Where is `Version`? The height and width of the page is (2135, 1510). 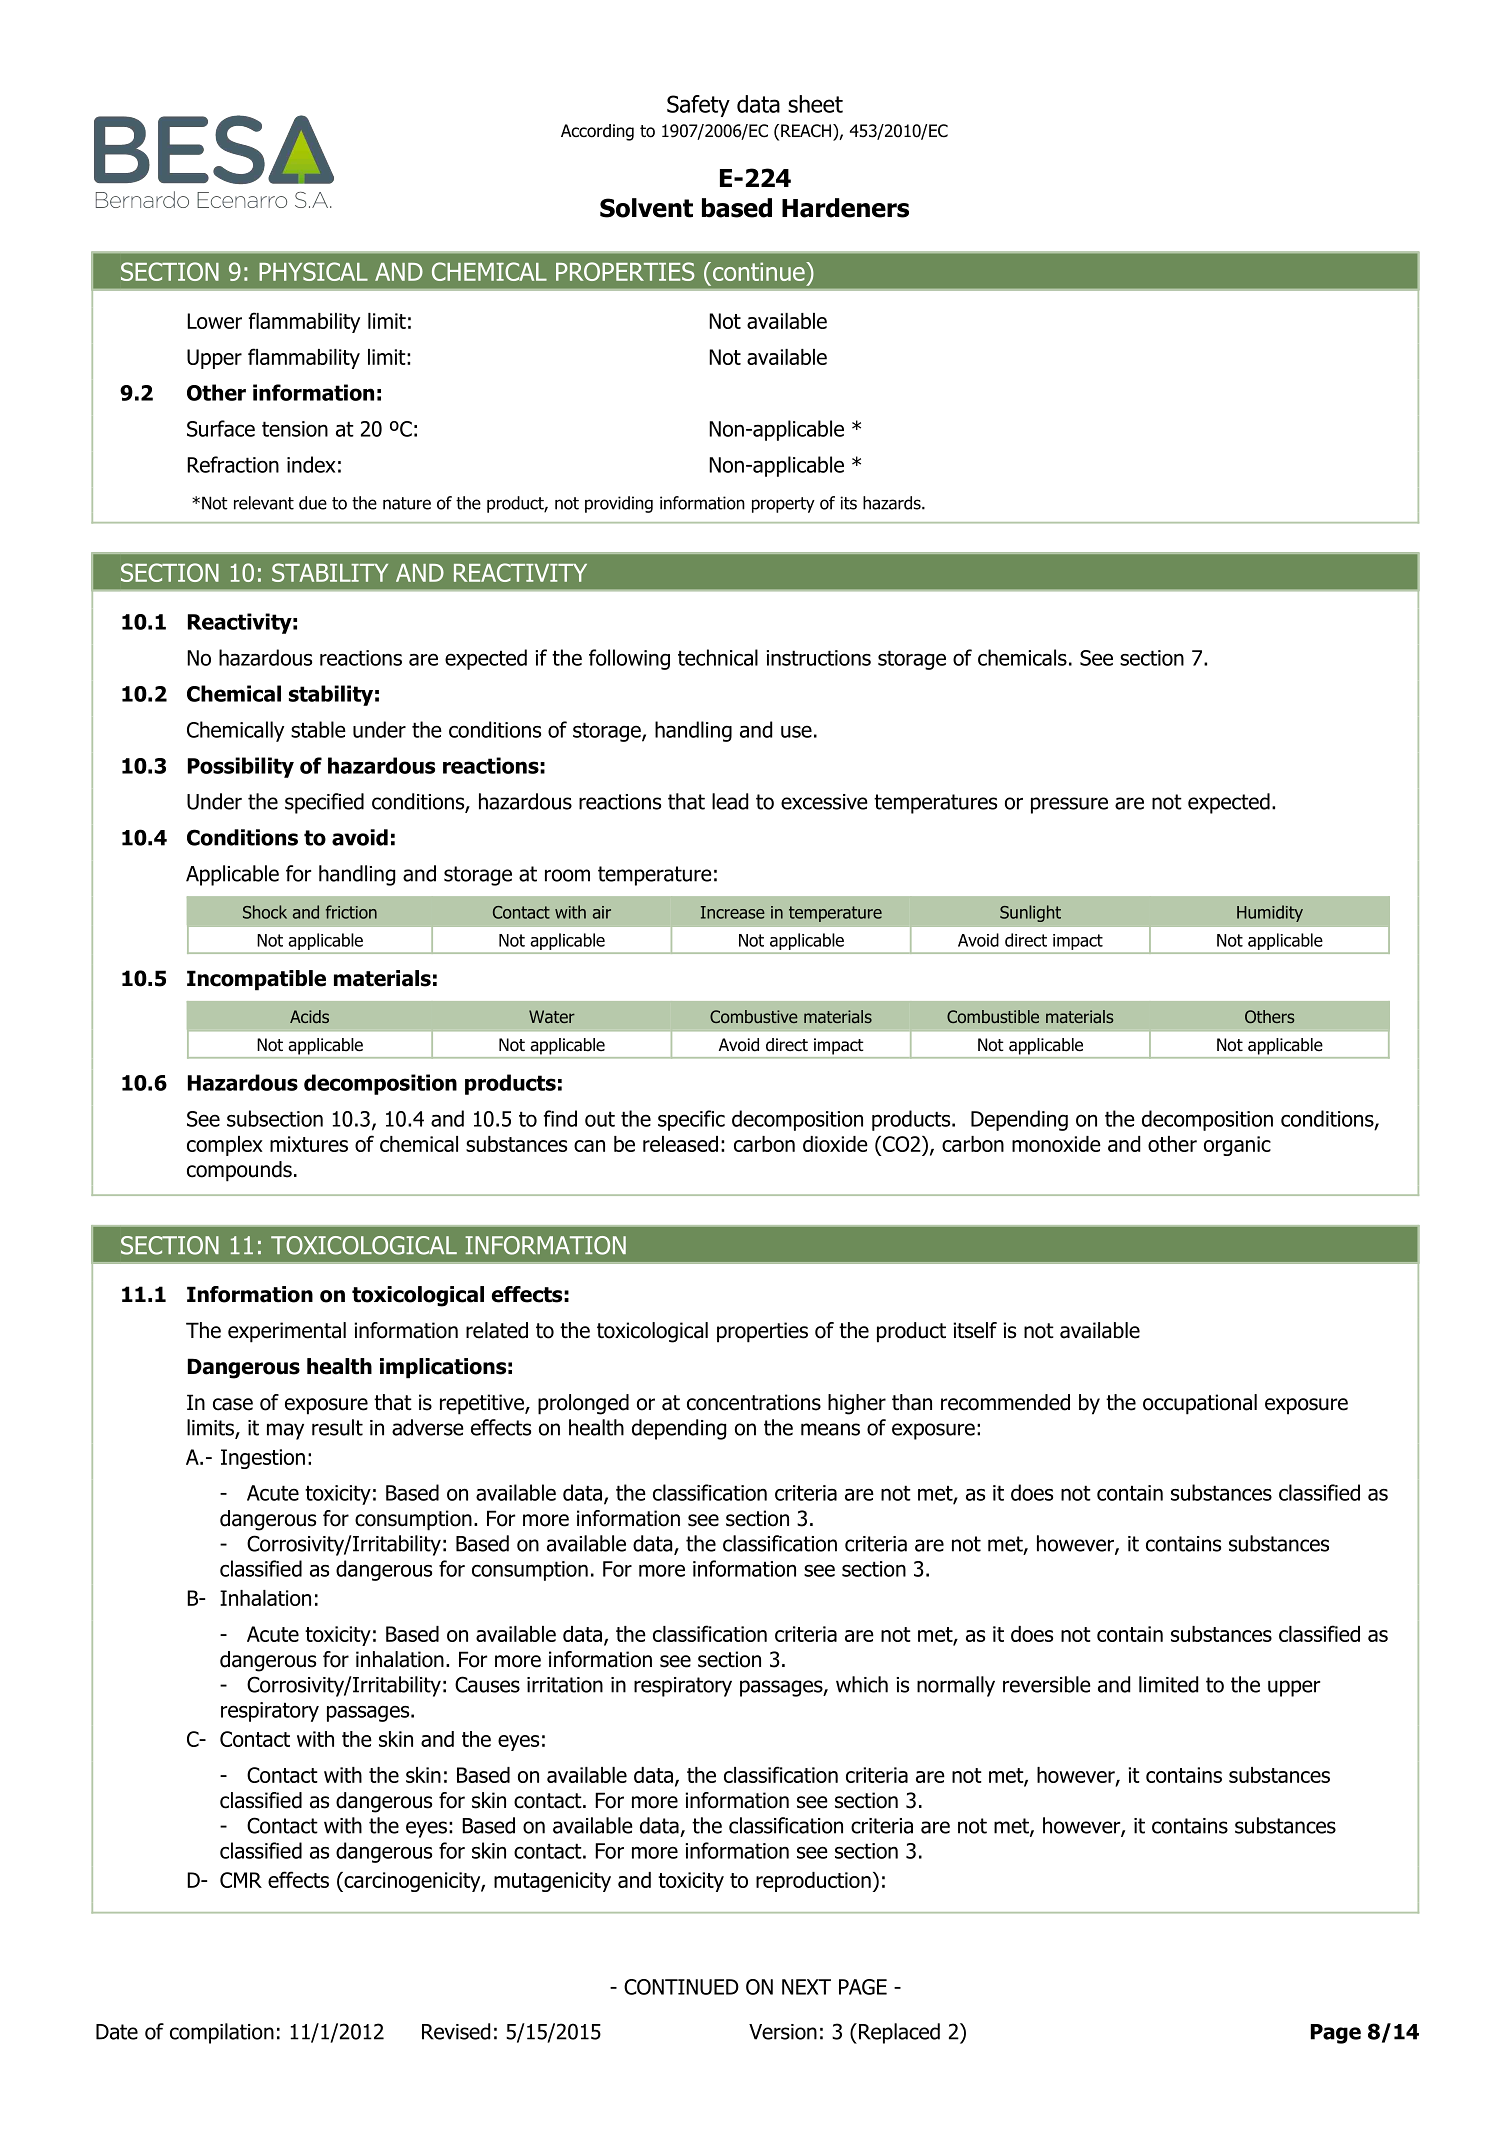 Version is located at coordinates (783, 2032).
